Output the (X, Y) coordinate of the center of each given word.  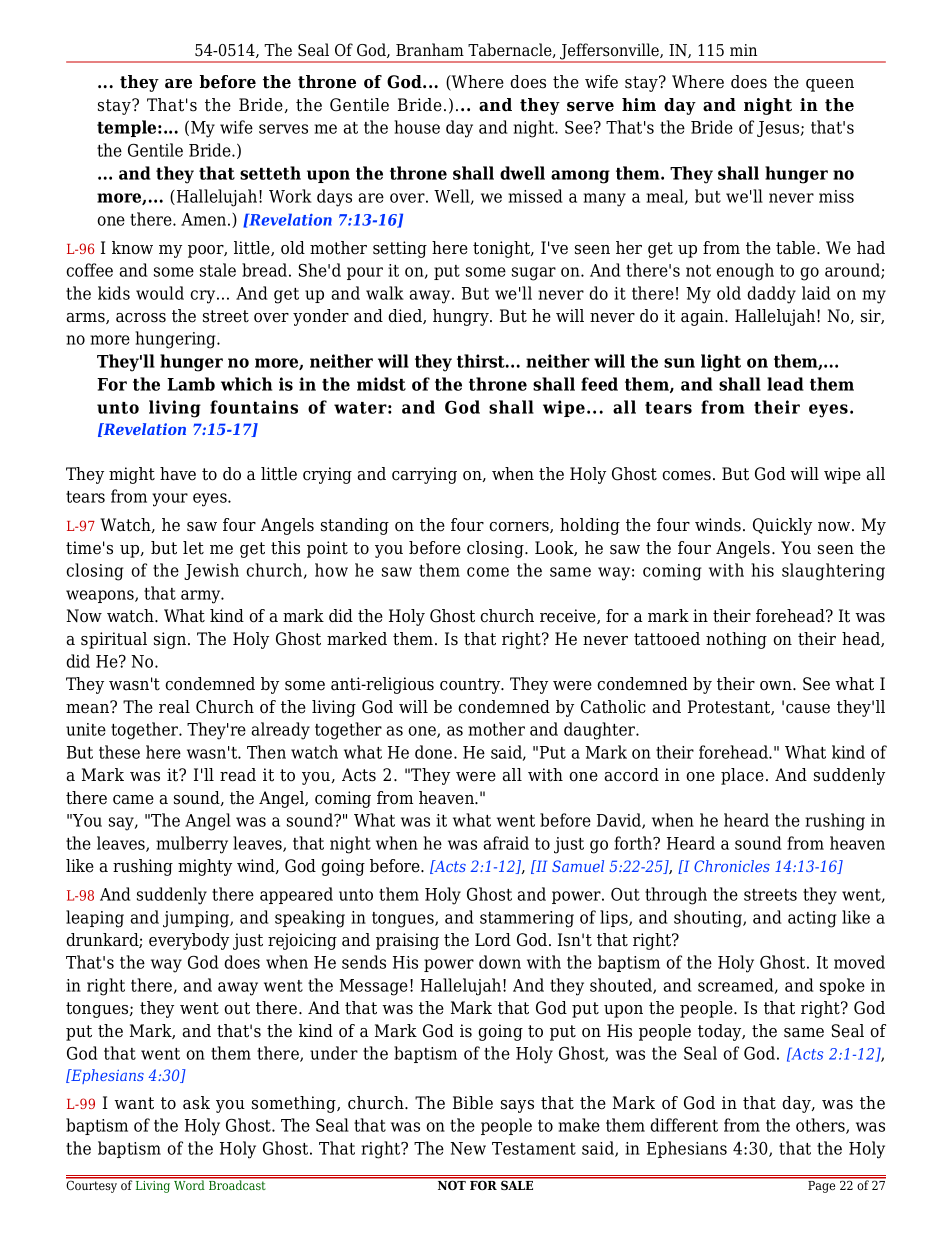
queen (830, 85)
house (417, 127)
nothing (736, 640)
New (468, 1148)
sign (171, 640)
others (821, 1126)
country (471, 686)
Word (189, 1184)
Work (290, 196)
